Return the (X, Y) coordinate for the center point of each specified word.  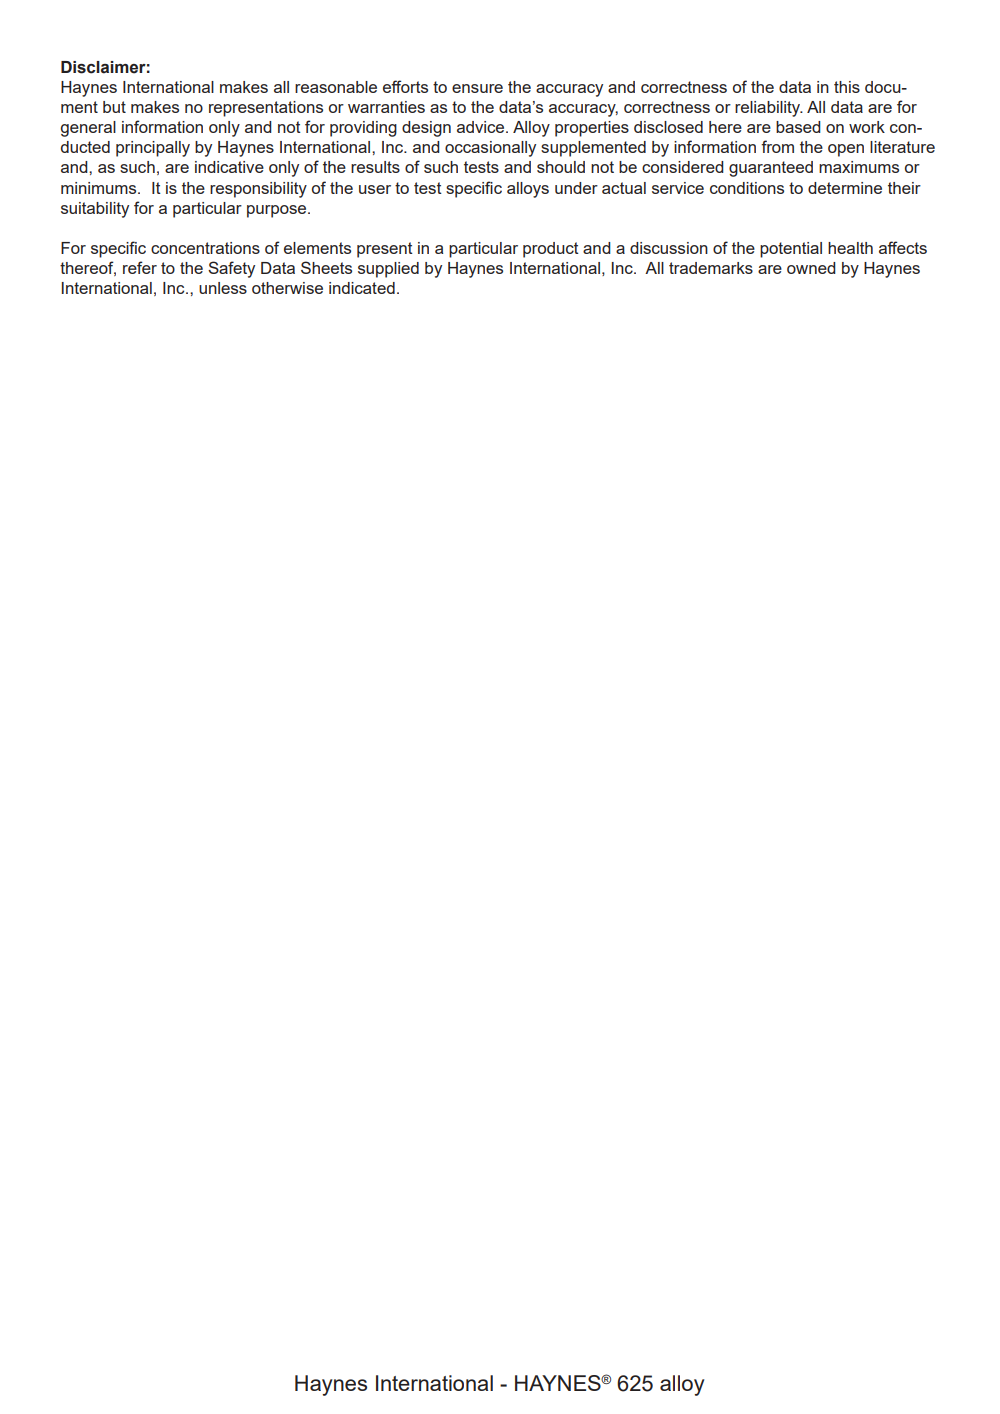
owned (811, 268)
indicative (229, 167)
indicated (362, 288)
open (846, 150)
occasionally (490, 149)
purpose (278, 211)
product (551, 250)
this (847, 87)
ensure (477, 88)
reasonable (336, 87)
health (850, 248)
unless (223, 288)
